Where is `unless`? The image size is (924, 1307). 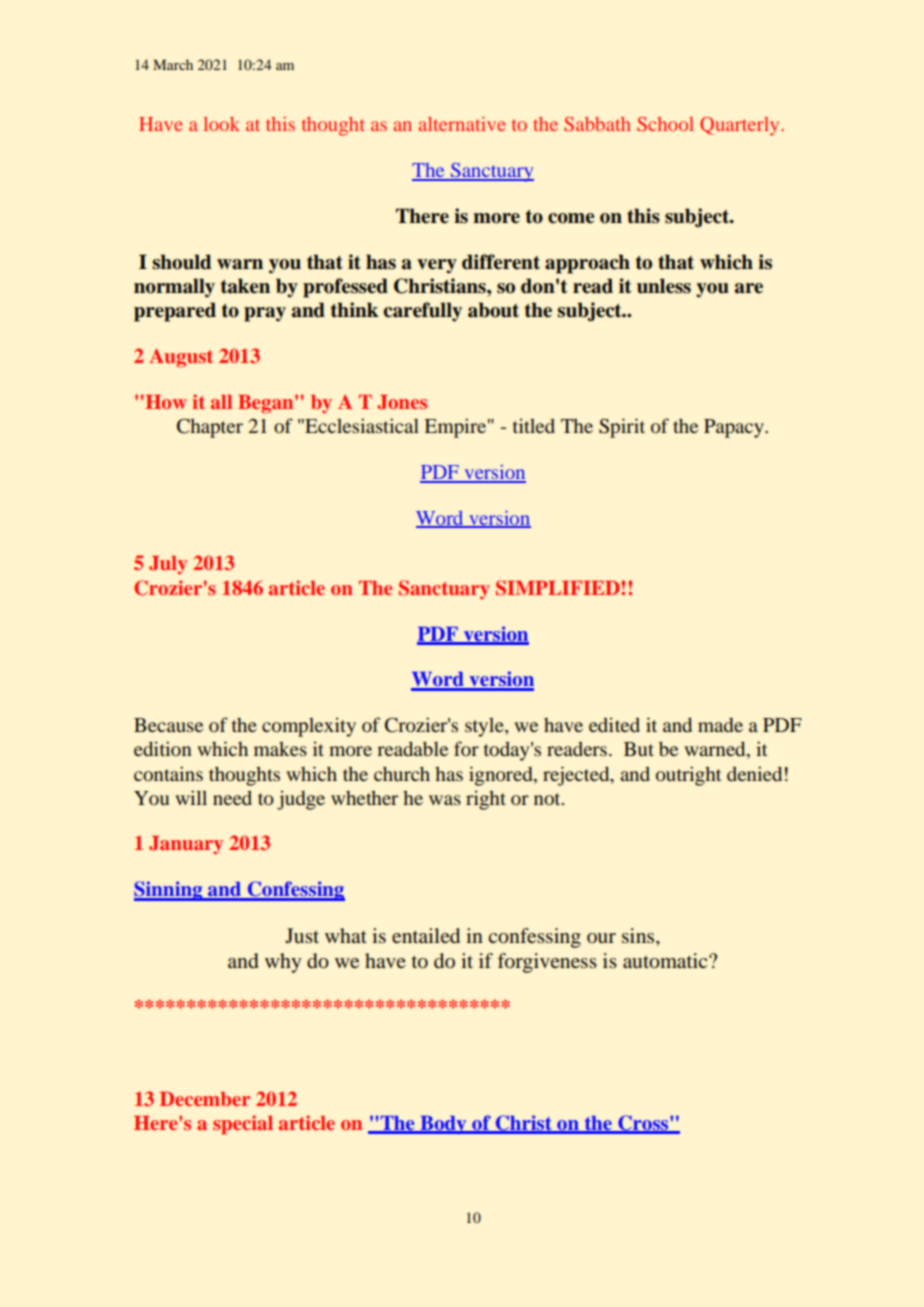 unless is located at coordinates (664, 286).
